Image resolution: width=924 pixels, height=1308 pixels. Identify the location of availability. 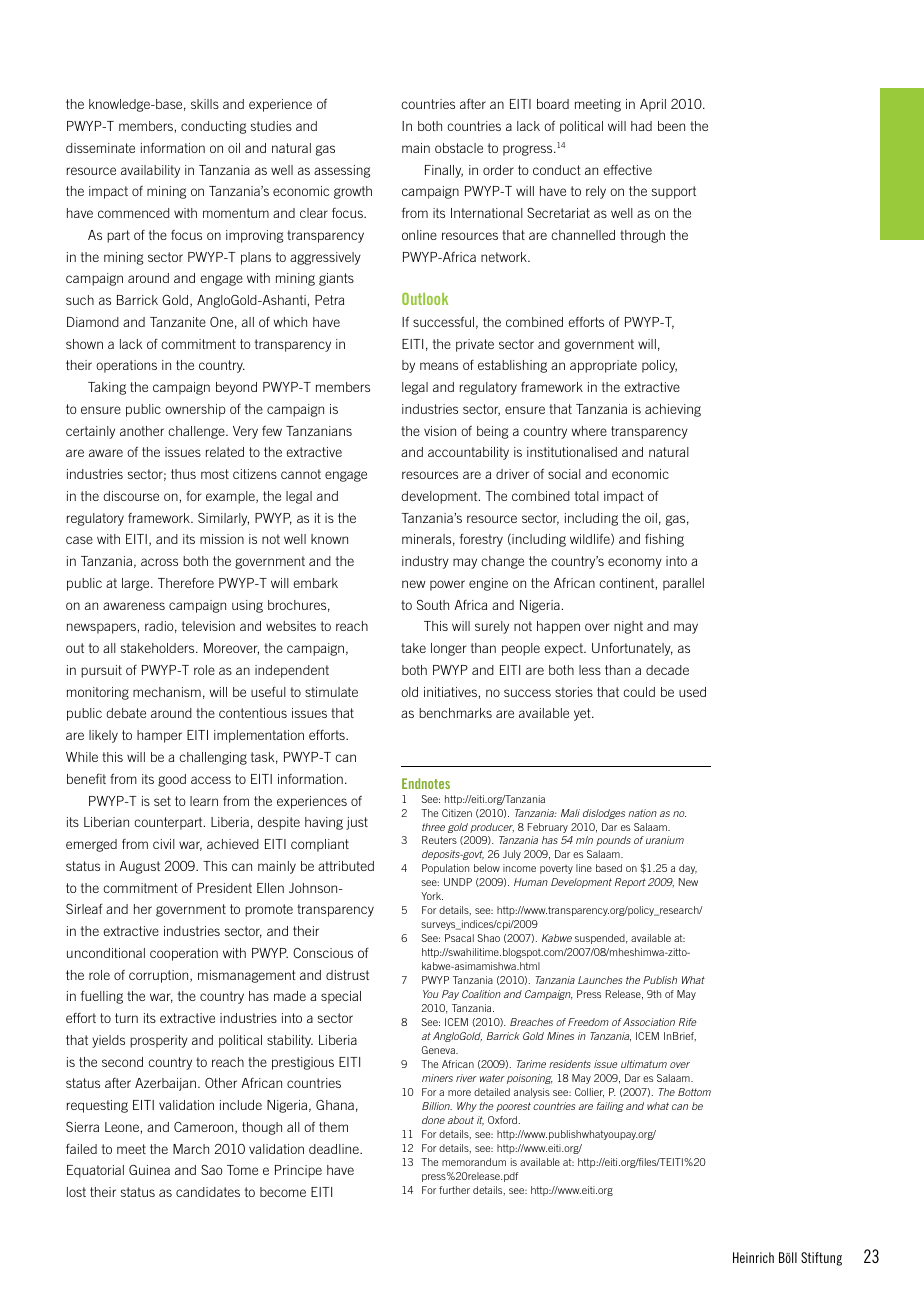
(150, 171).
